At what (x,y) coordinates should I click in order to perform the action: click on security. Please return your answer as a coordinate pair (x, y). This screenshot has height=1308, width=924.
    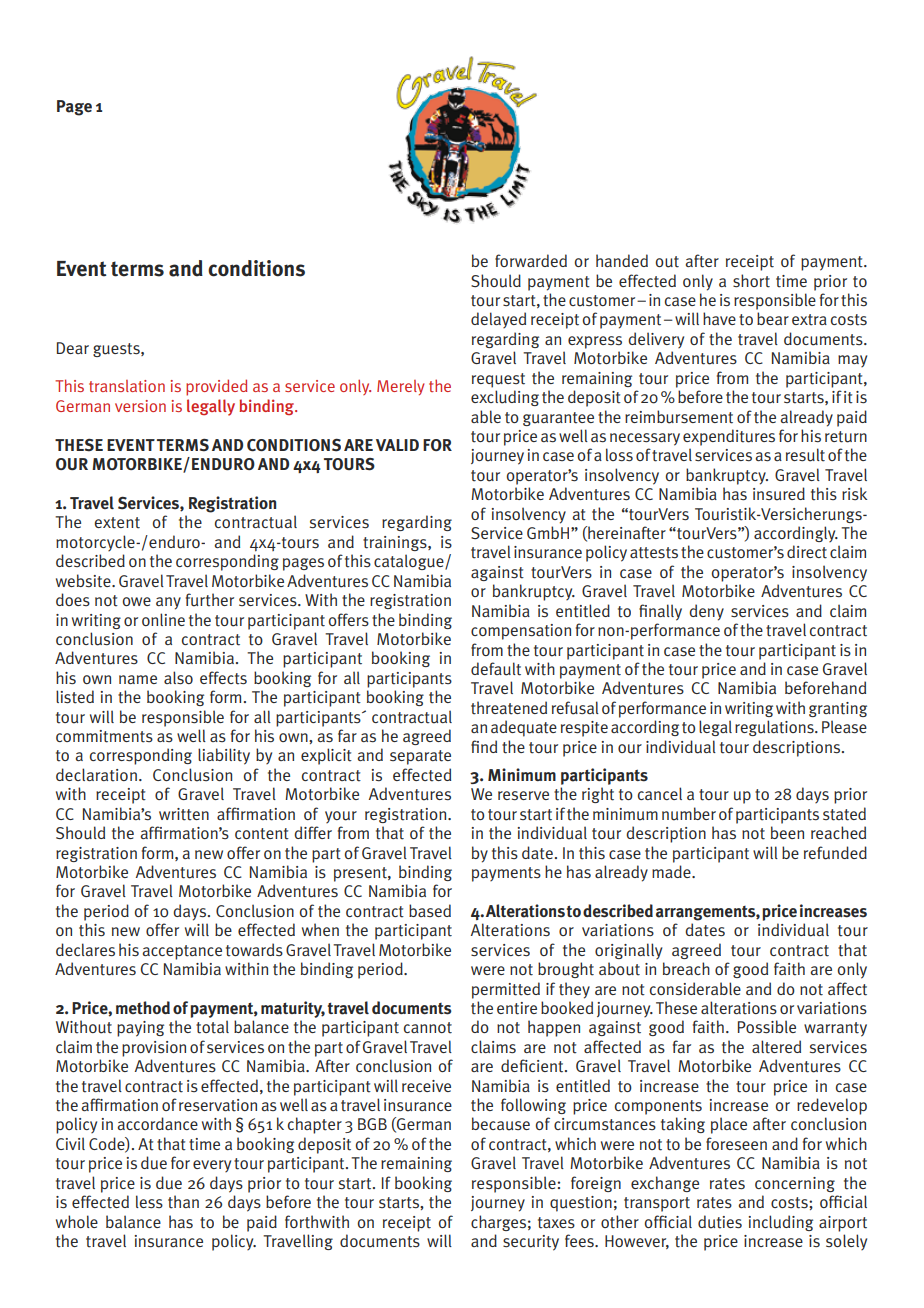
    Looking at the image, I should click on (531, 1243).
